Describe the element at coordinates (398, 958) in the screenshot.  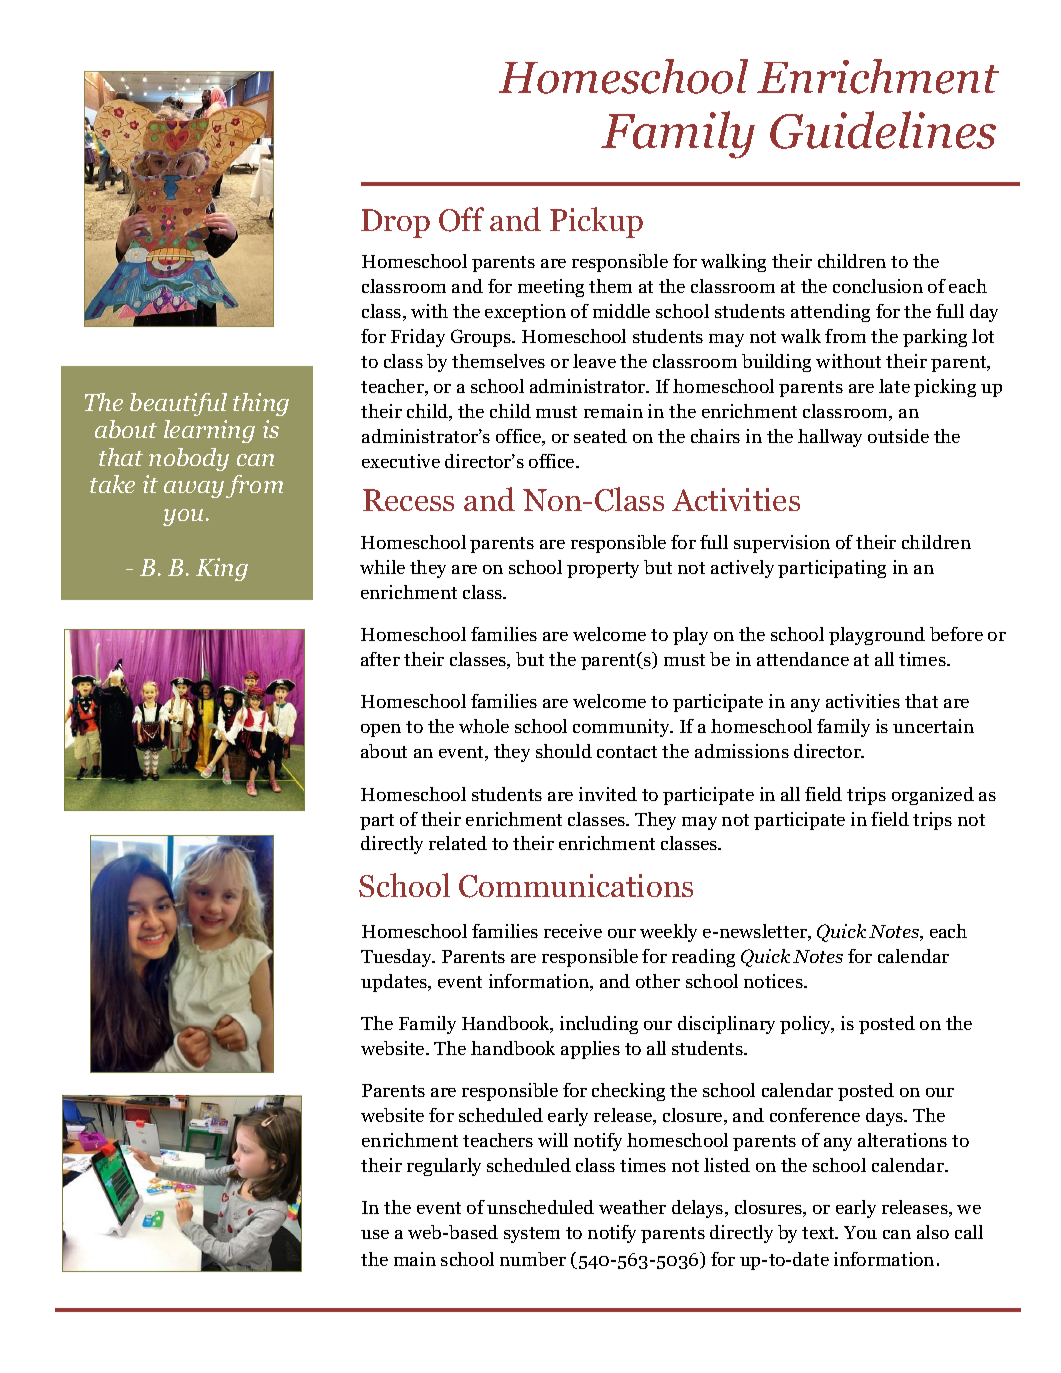
I see `Tuesday` at that location.
